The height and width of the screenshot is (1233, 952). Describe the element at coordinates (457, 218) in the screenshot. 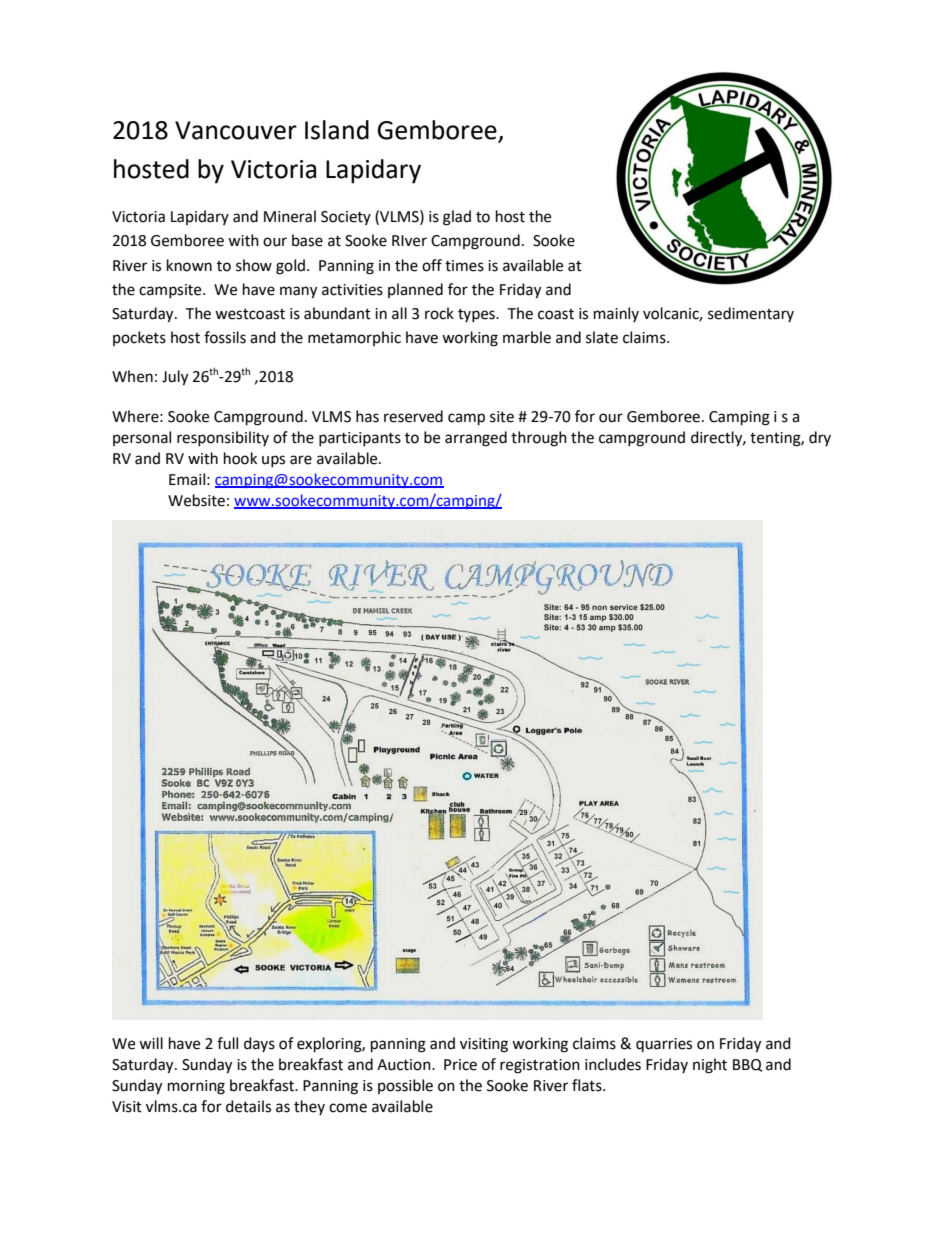

I see `glad` at that location.
